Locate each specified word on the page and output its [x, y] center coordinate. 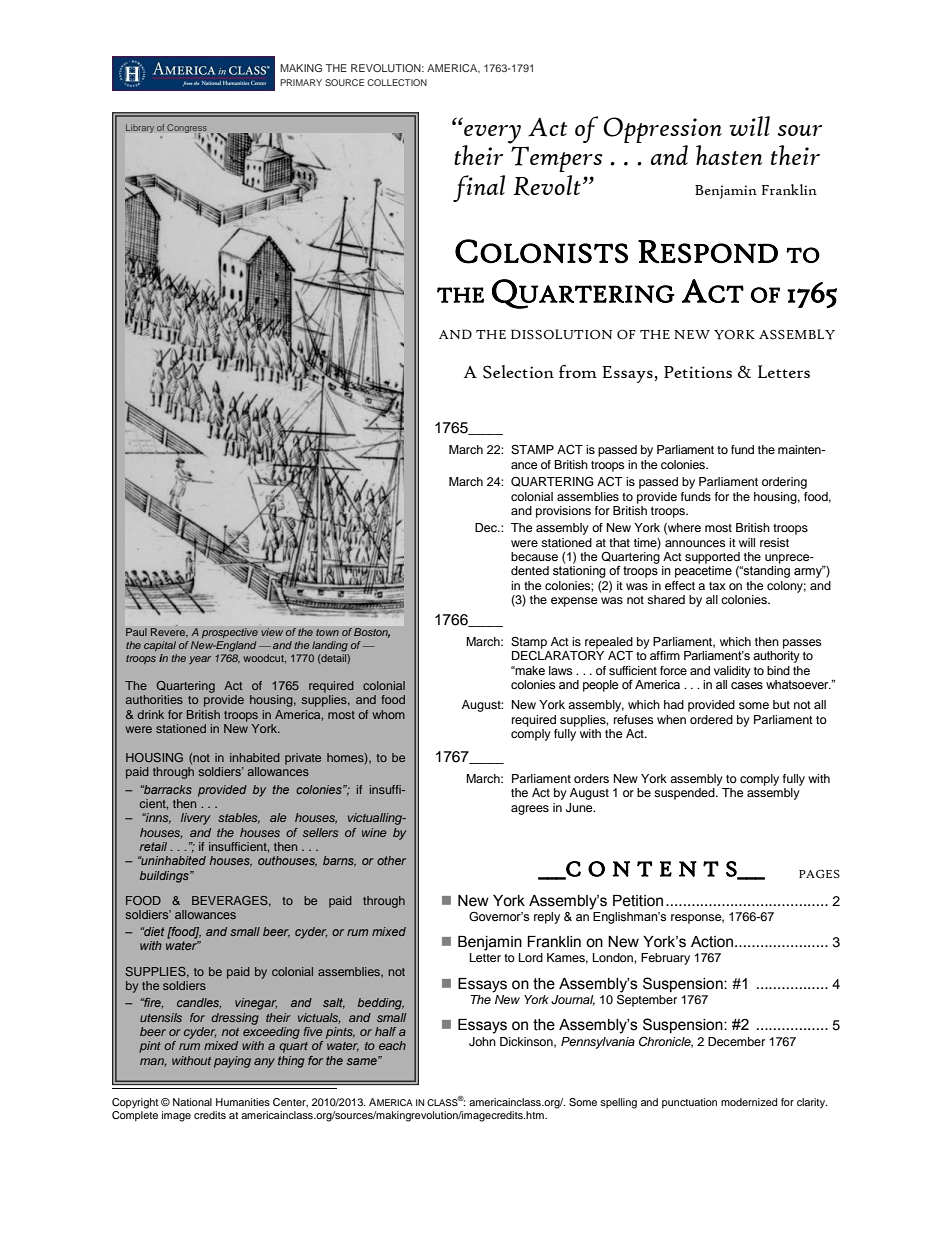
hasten [729, 155]
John [482, 1042]
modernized [749, 1102]
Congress [187, 130]
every [492, 135]
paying [232, 1062]
